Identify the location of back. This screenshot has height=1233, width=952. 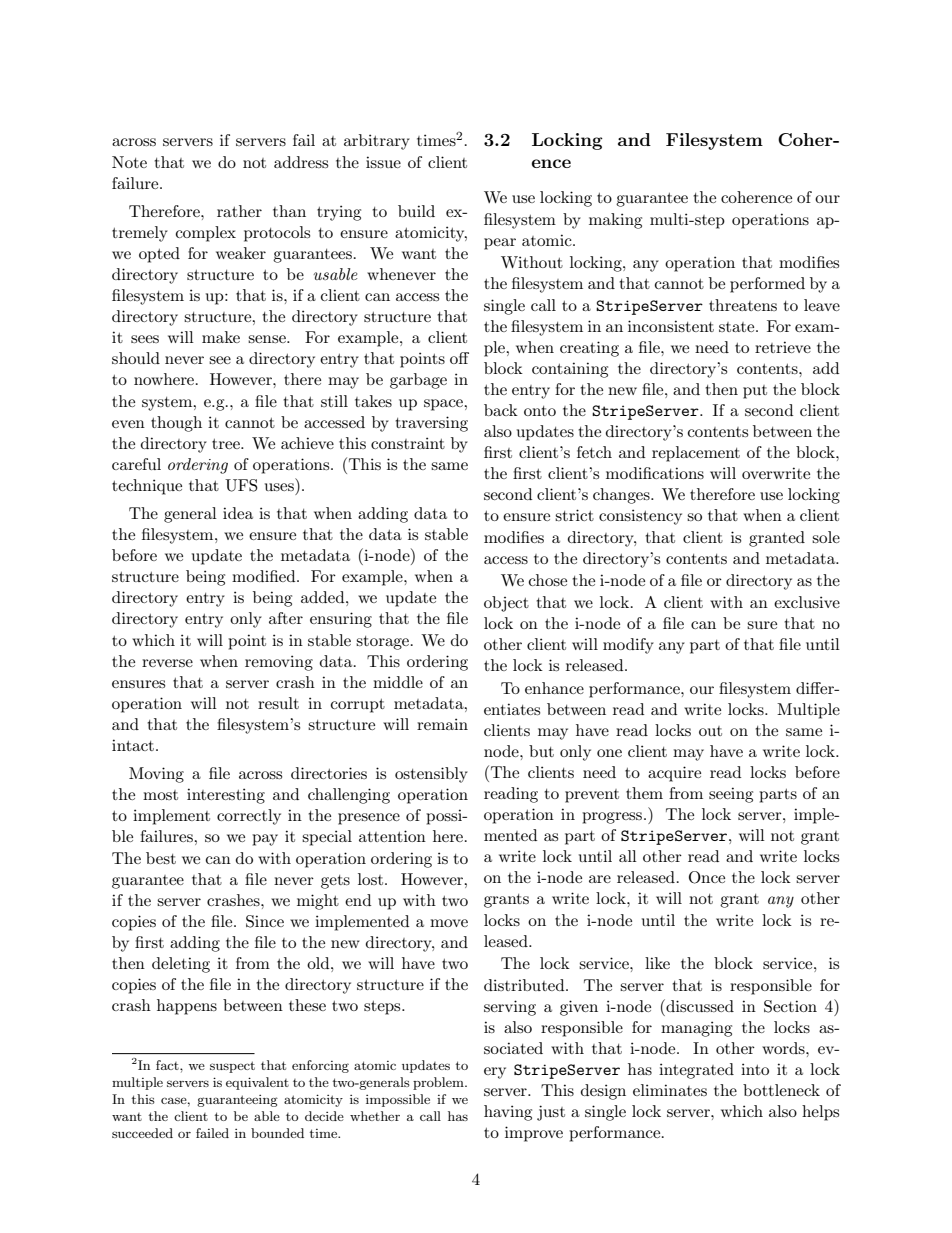
(501, 410).
